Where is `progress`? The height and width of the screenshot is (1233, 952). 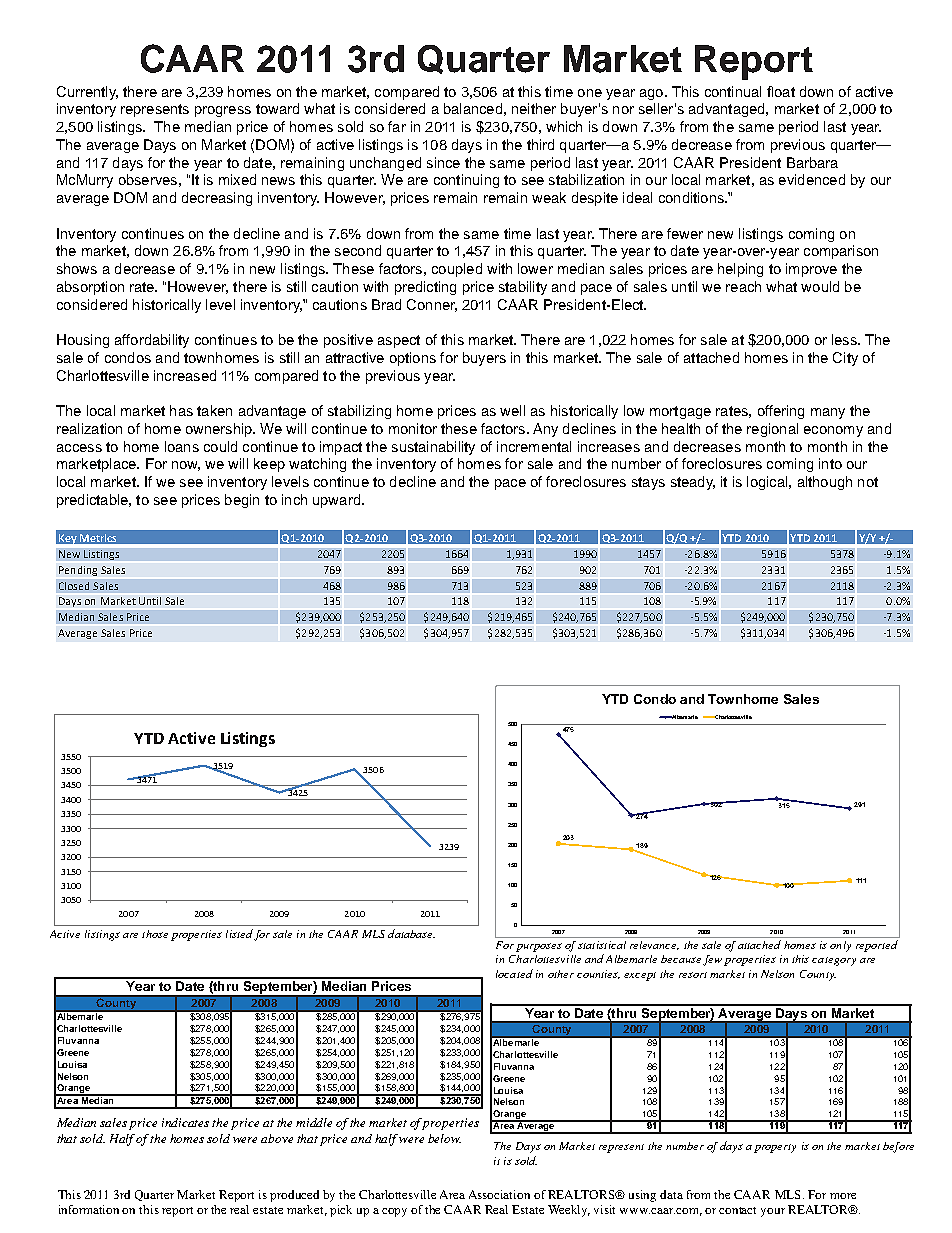
progress is located at coordinates (223, 111).
